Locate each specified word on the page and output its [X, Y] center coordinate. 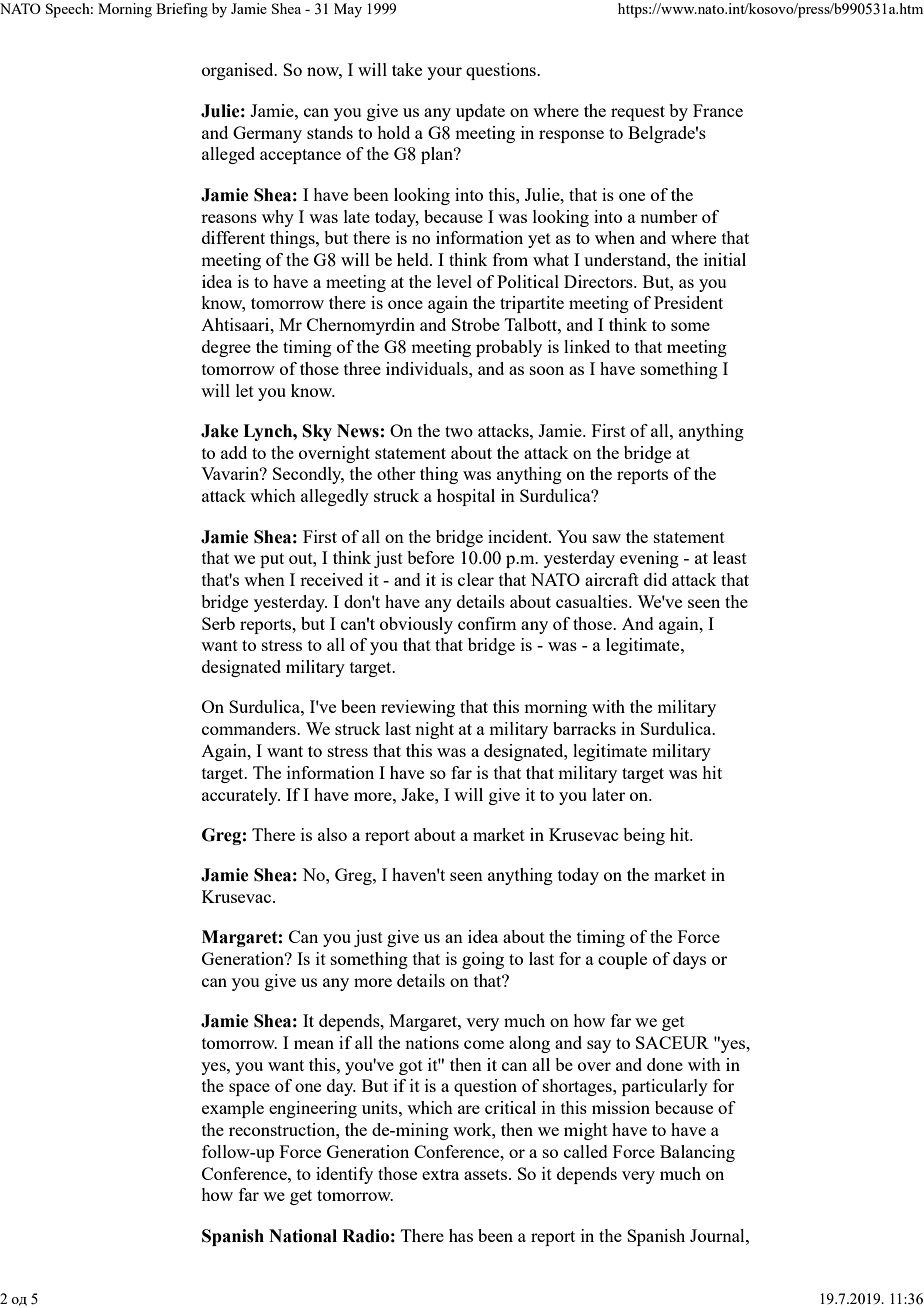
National [303, 1236]
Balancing [697, 1153]
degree [226, 348]
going [483, 960]
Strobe [476, 324]
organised [239, 71]
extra [440, 1174]
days [689, 960]
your [444, 73]
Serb [218, 623]
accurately [241, 796]
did [655, 579]
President [688, 302]
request [638, 113]
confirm [487, 623]
